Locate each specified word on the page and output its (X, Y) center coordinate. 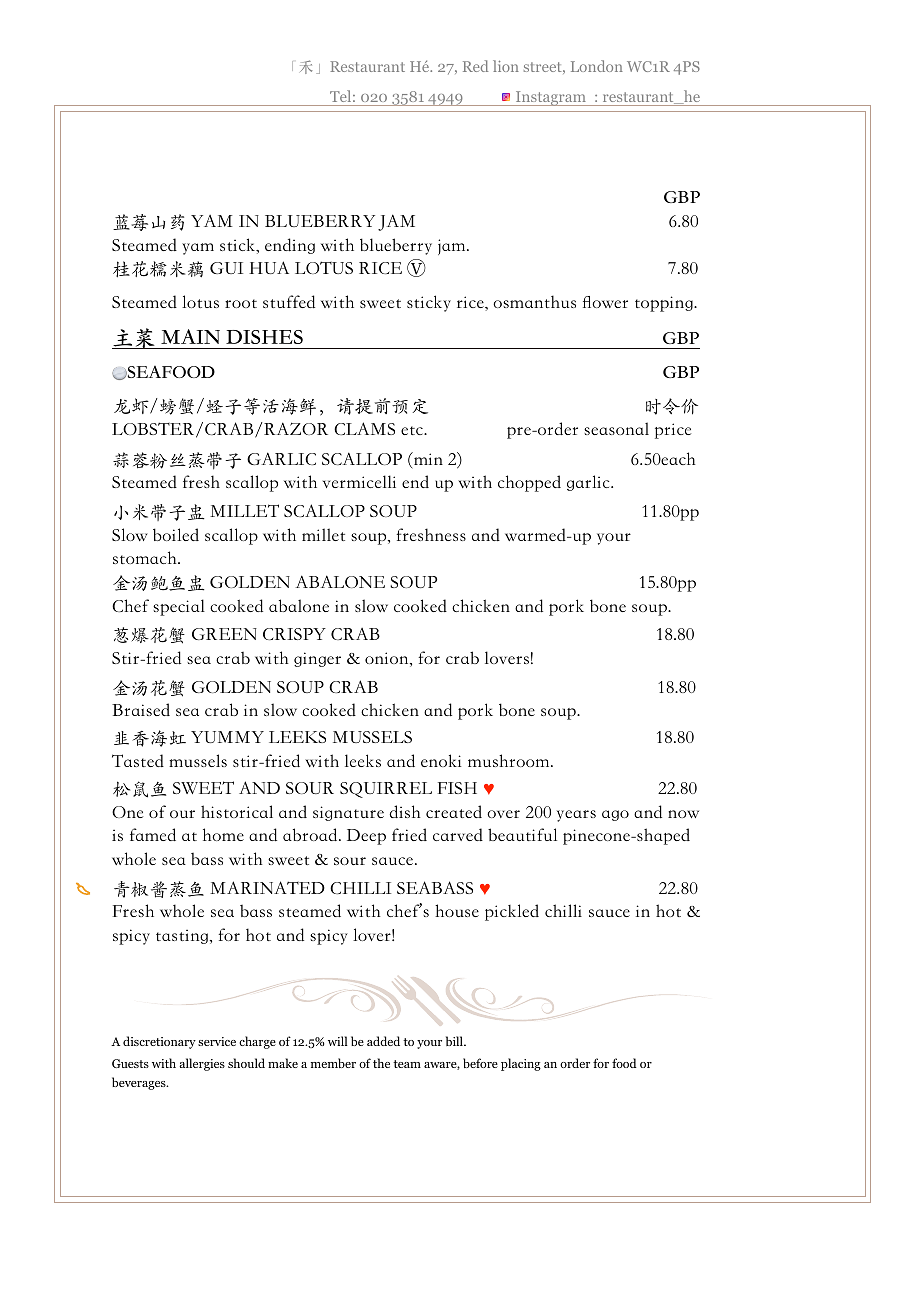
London (597, 66)
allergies (202, 1064)
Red (475, 66)
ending (290, 246)
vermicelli (359, 481)
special (179, 607)
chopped (529, 483)
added (383, 1041)
